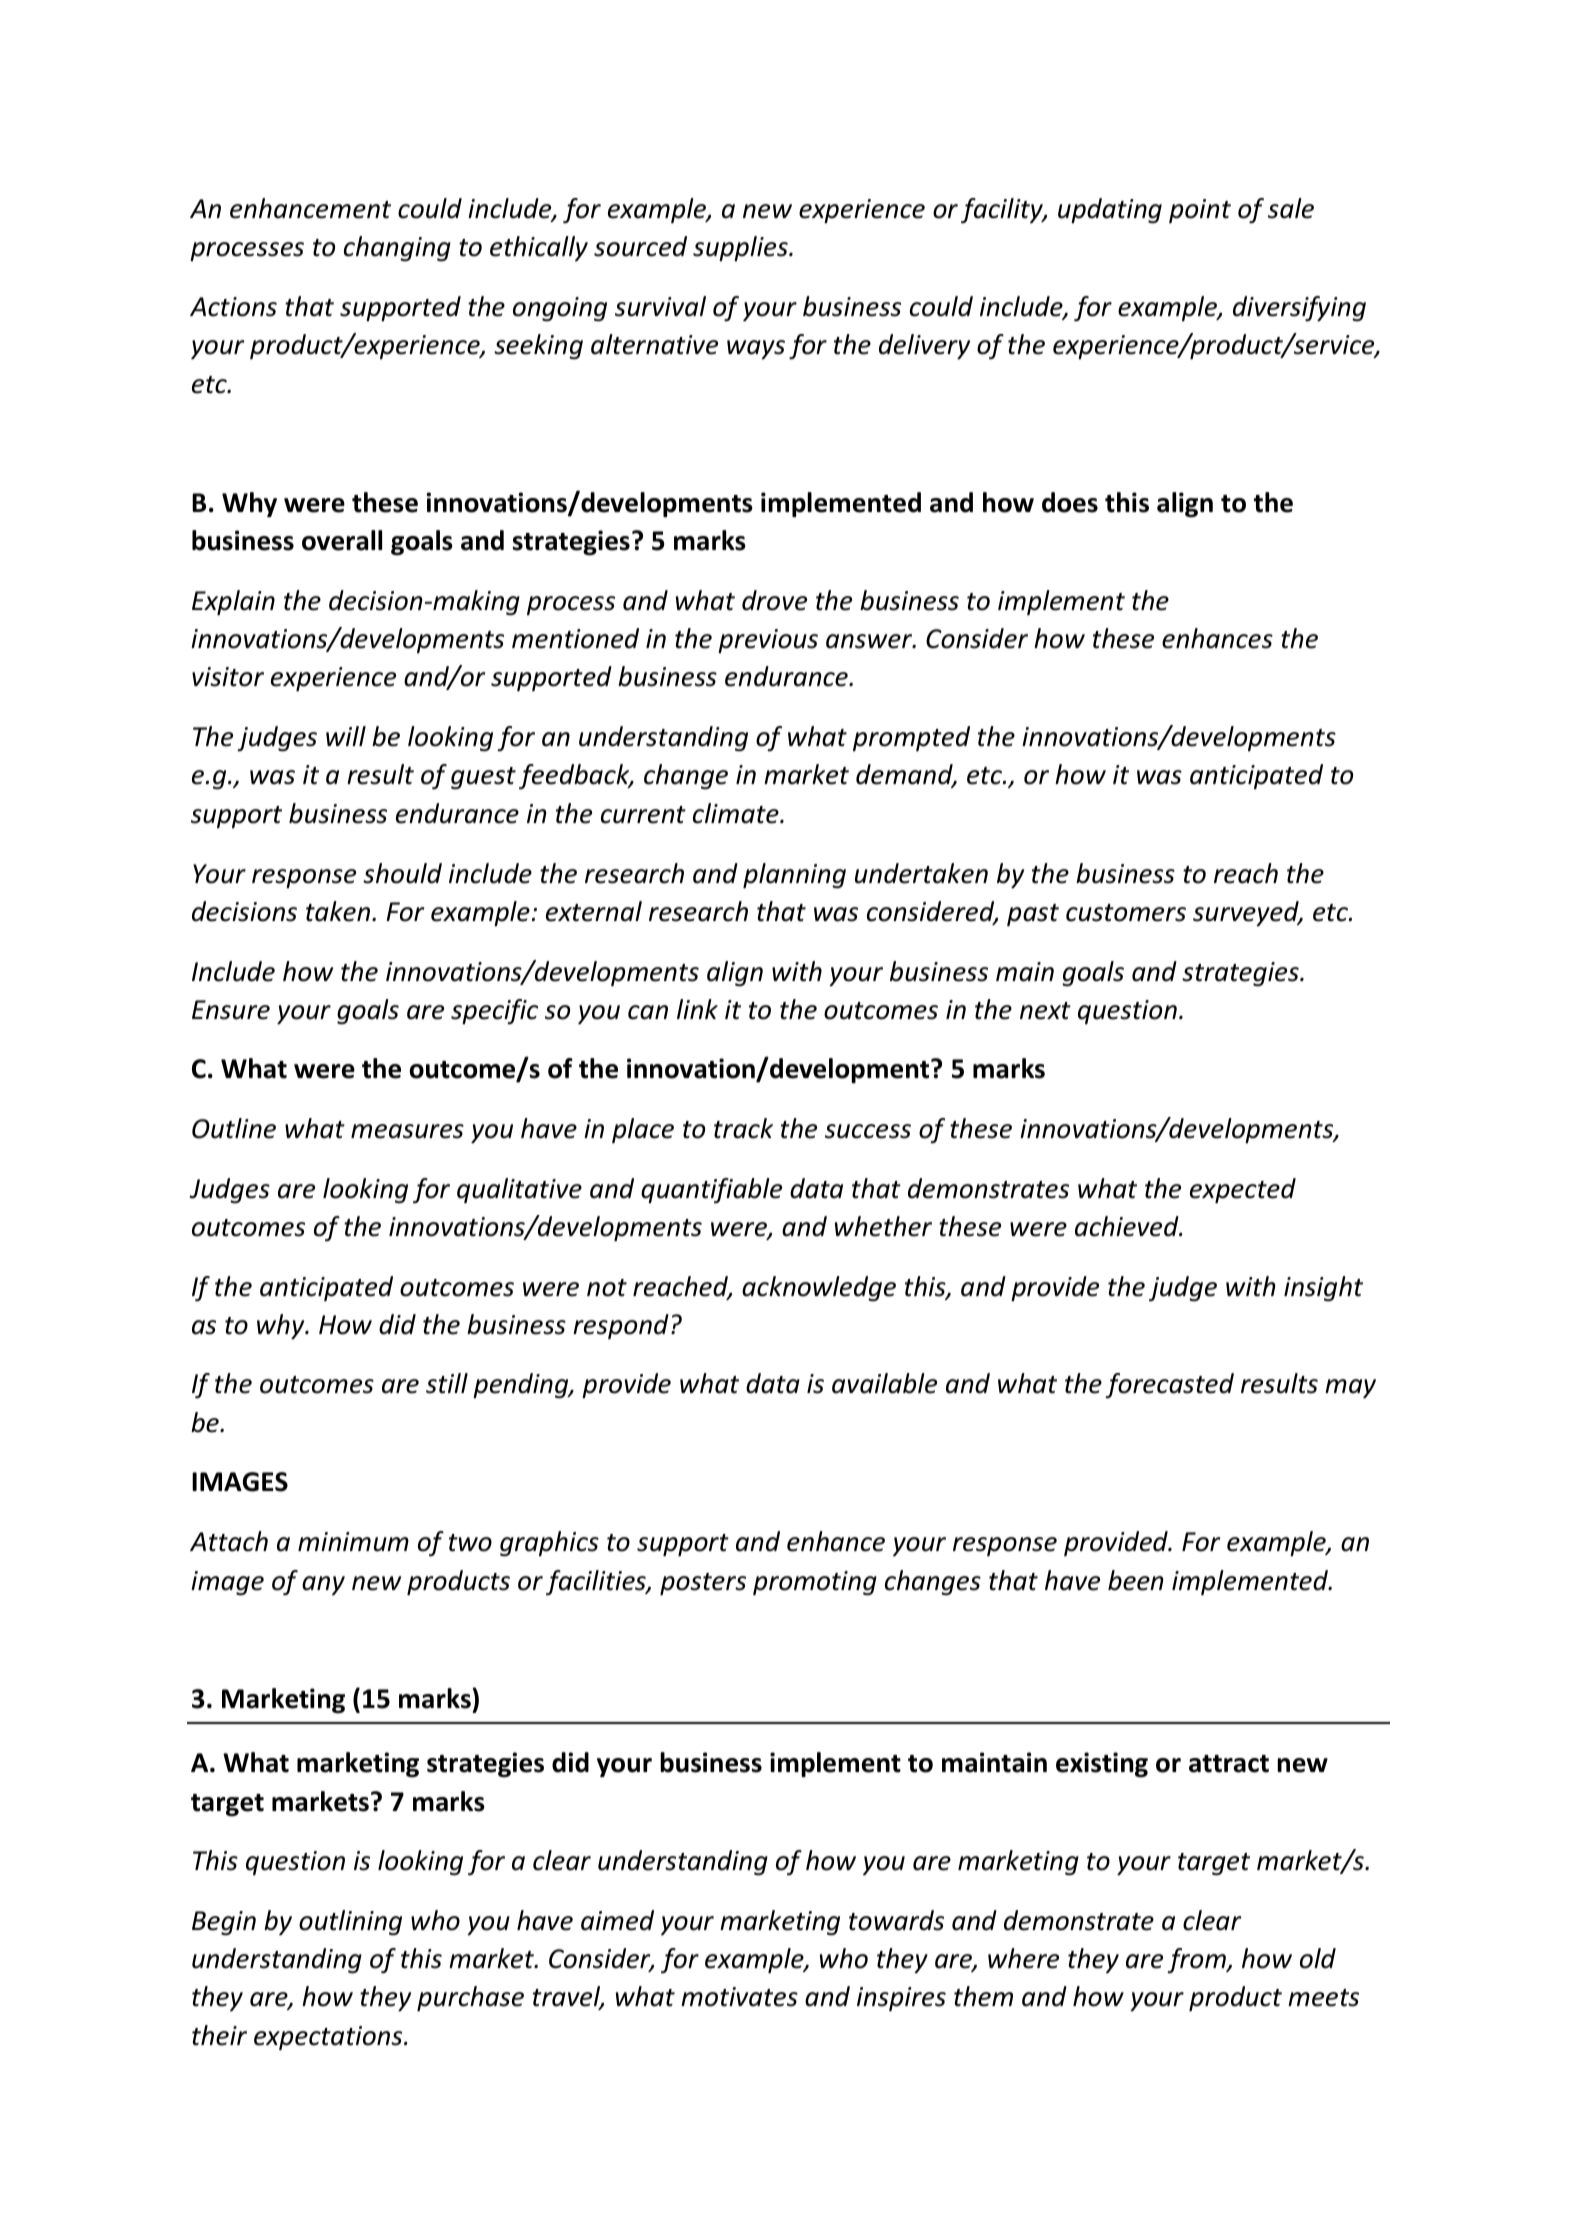  What do you see at coordinates (407, 1131) in the screenshot?
I see `measures` at bounding box center [407, 1131].
